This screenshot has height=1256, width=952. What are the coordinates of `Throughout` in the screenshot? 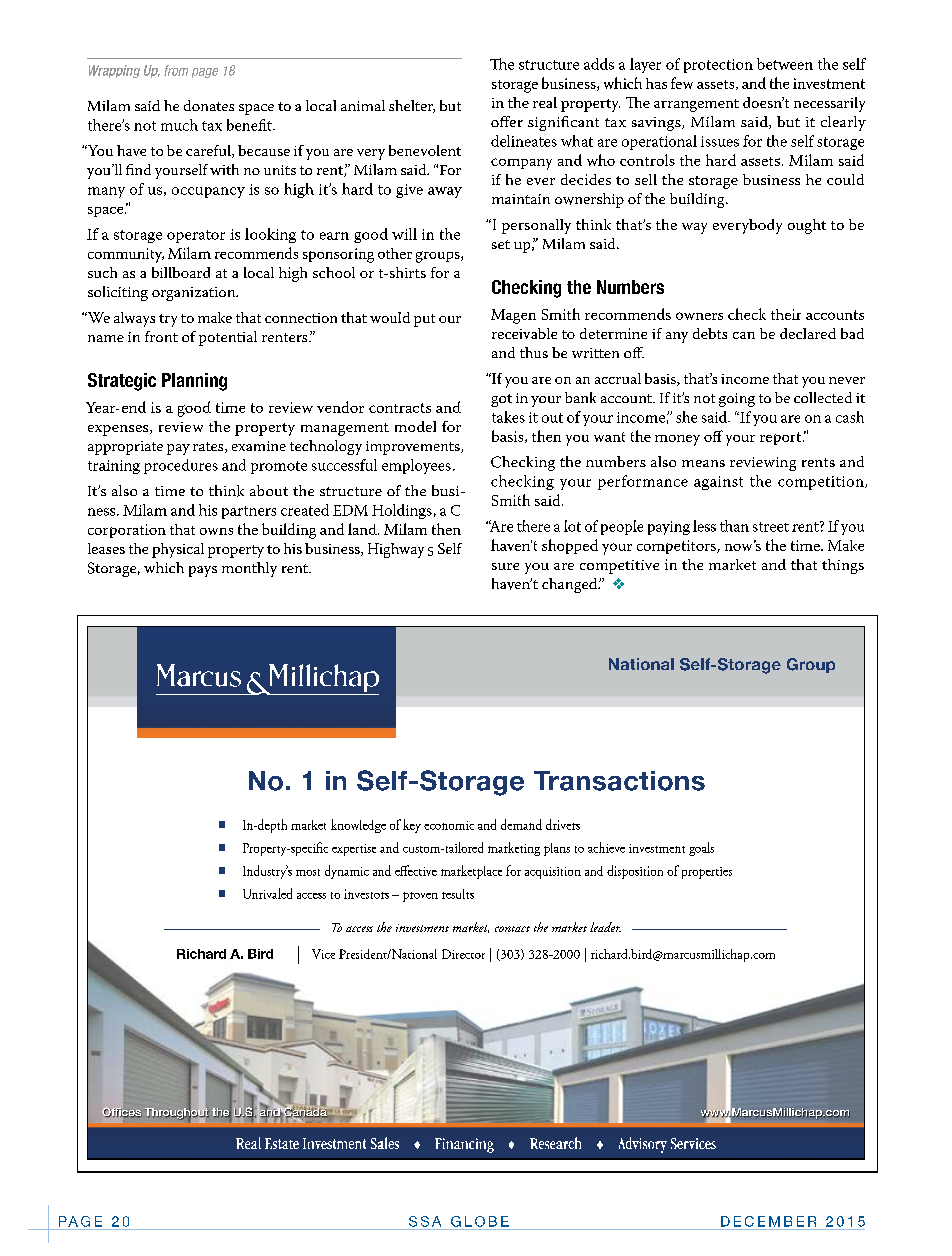 It's located at (177, 1113).
